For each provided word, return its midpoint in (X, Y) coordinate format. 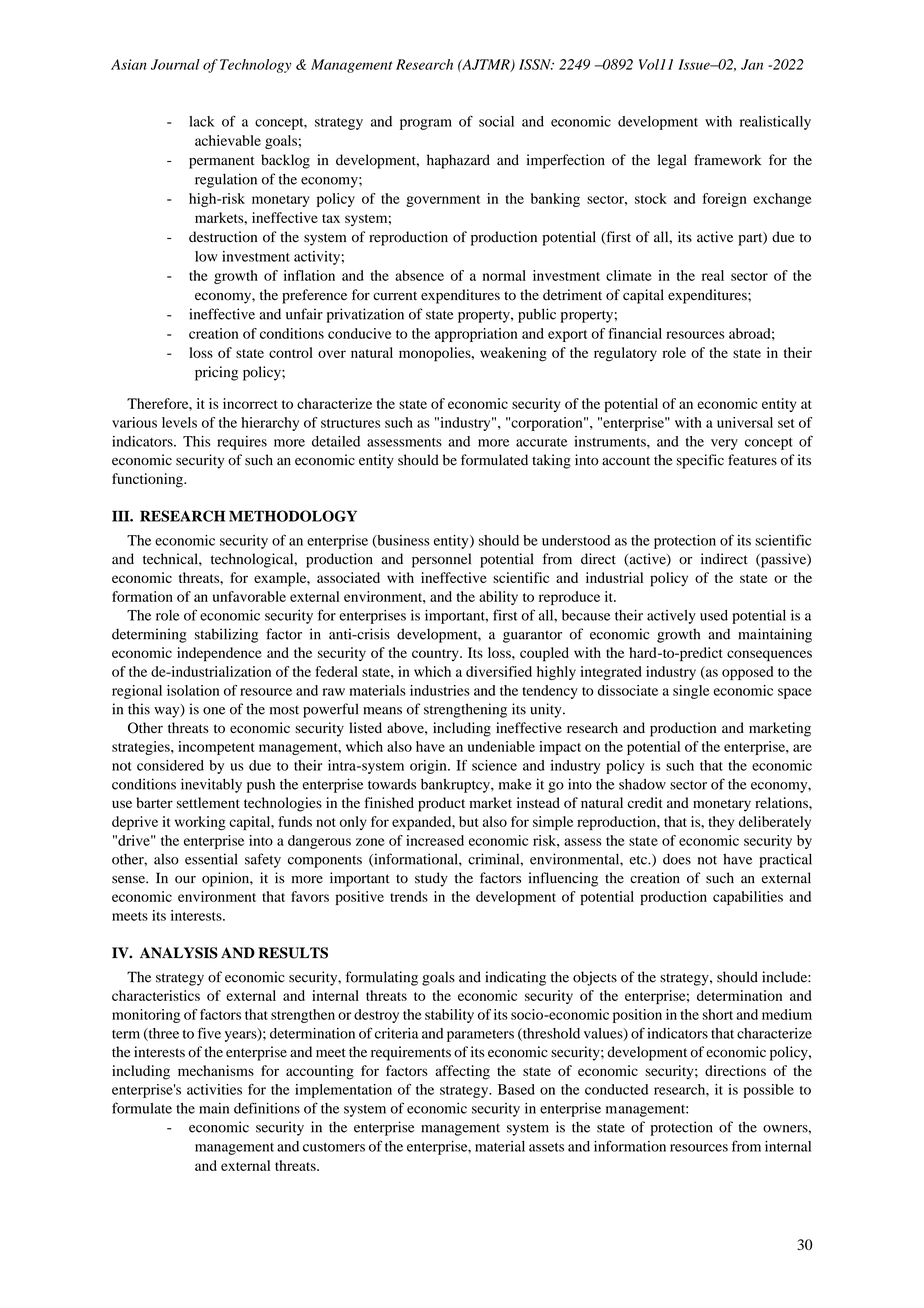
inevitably (211, 785)
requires (242, 443)
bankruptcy (456, 786)
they (721, 823)
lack (201, 121)
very (724, 444)
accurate (541, 442)
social (496, 121)
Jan (752, 64)
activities (214, 1089)
